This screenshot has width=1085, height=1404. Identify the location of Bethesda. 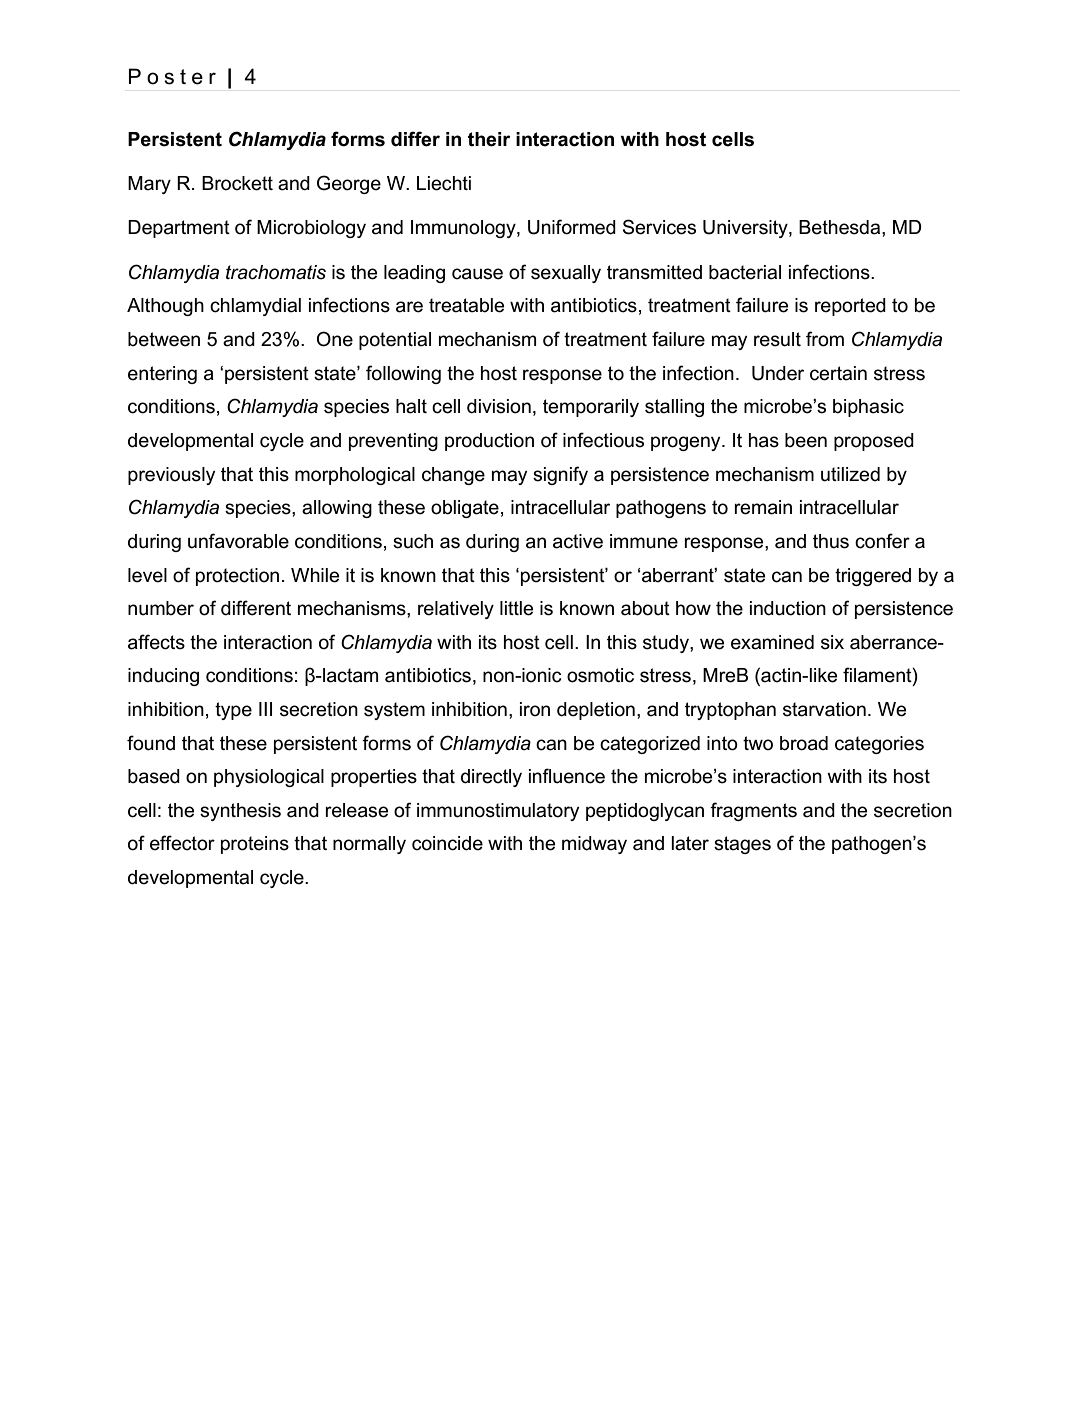
(841, 227).
